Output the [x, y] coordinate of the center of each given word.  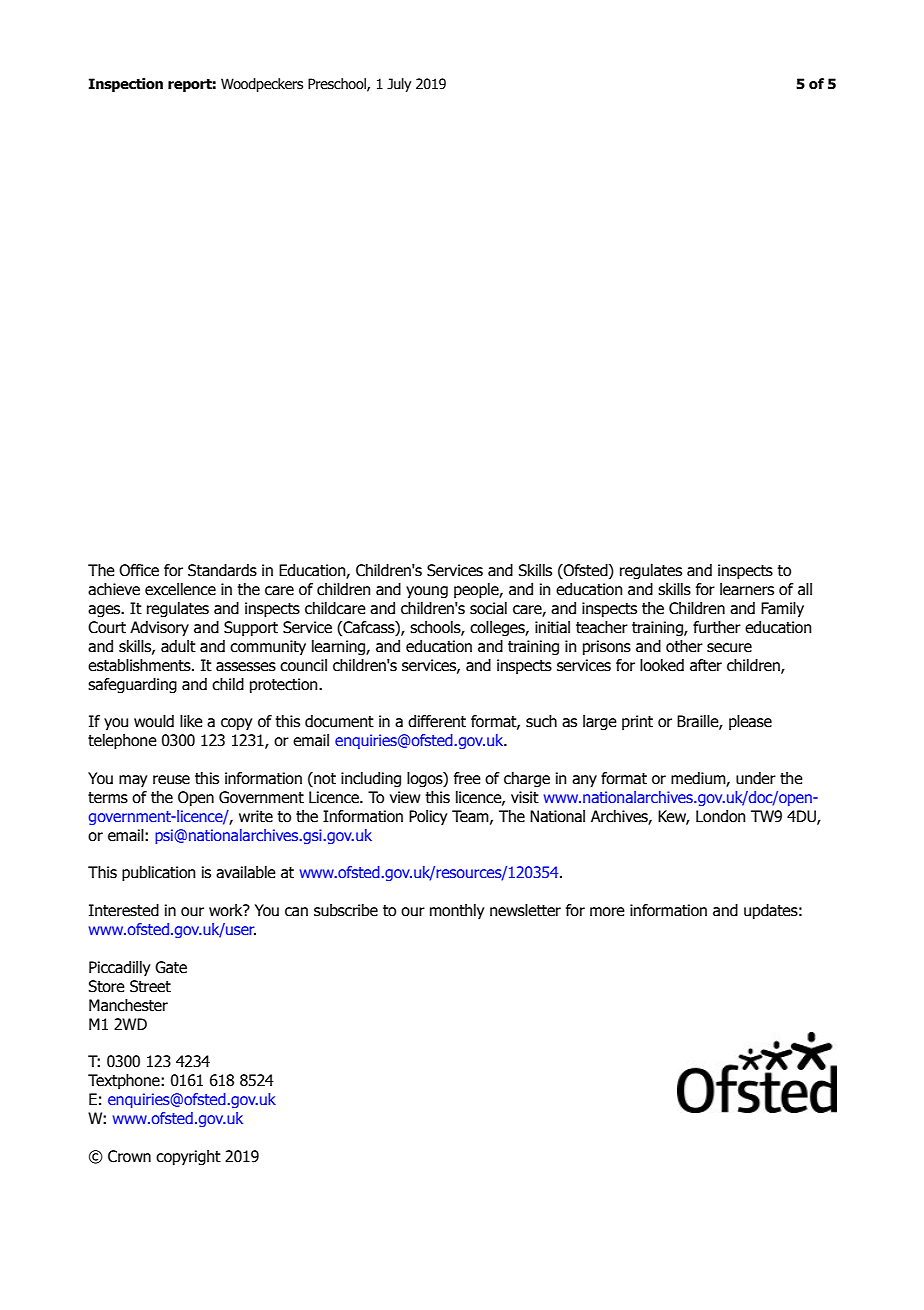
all [805, 589]
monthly [457, 911]
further [717, 627]
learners [747, 589]
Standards [222, 570]
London [721, 816]
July [399, 85]
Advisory [159, 628]
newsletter [525, 910]
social [488, 608]
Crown [129, 1156]
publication [159, 873]
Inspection [126, 85]
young [427, 592]
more [607, 912]
